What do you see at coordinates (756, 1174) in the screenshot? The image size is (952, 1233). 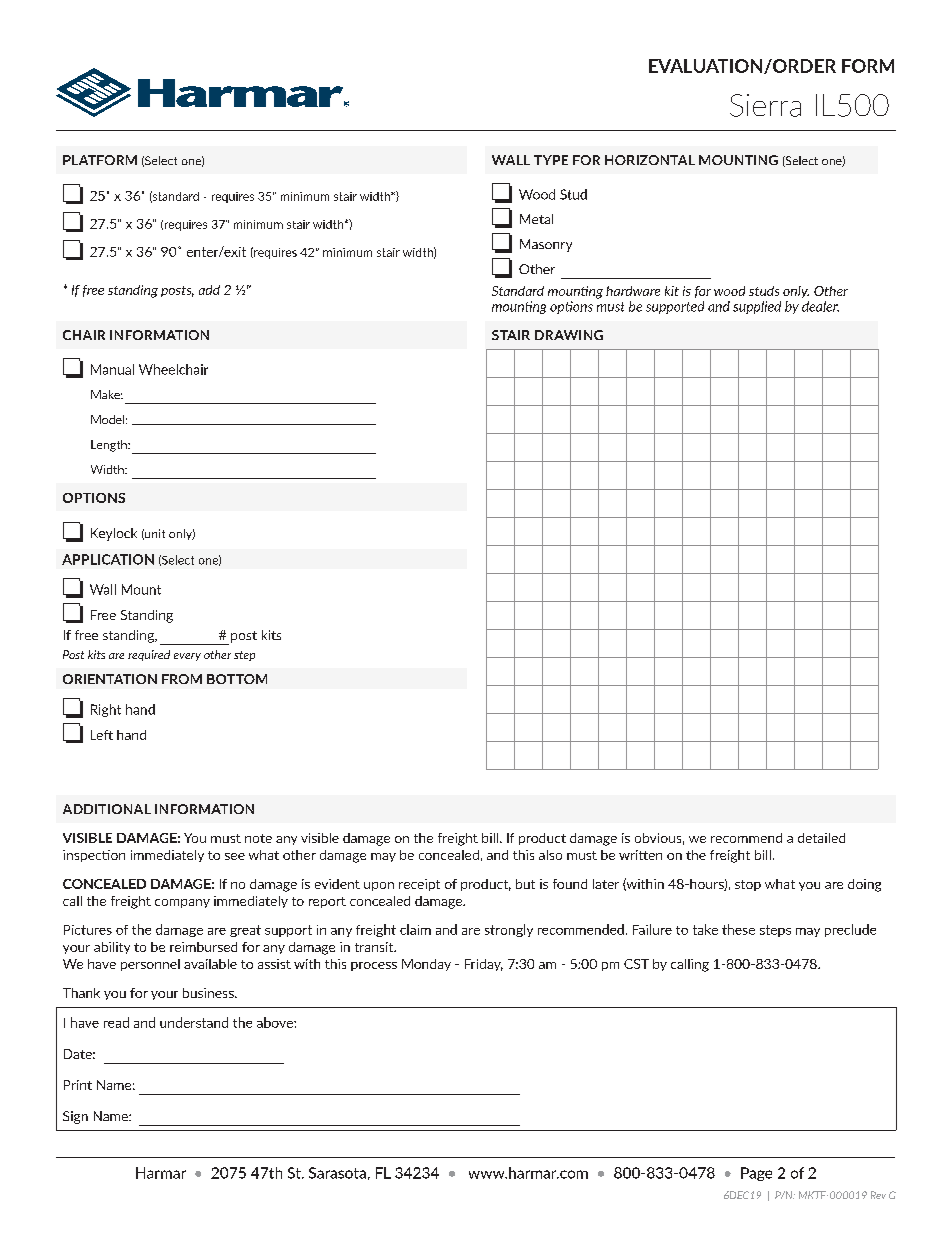 I see `Page` at bounding box center [756, 1174].
